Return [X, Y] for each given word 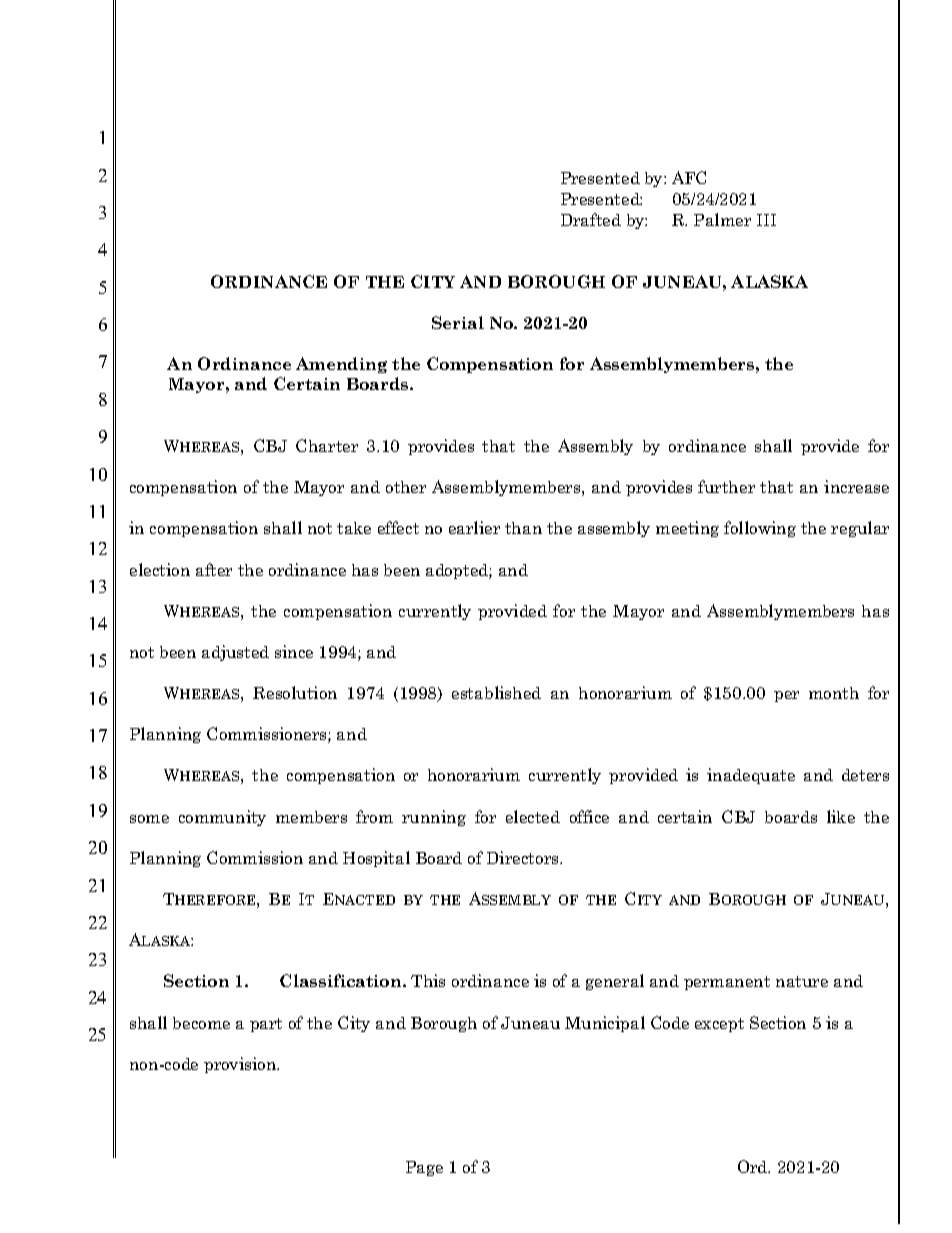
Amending [341, 365]
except [719, 1025]
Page [424, 1168]
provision [241, 1065]
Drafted [591, 219]
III [766, 220]
